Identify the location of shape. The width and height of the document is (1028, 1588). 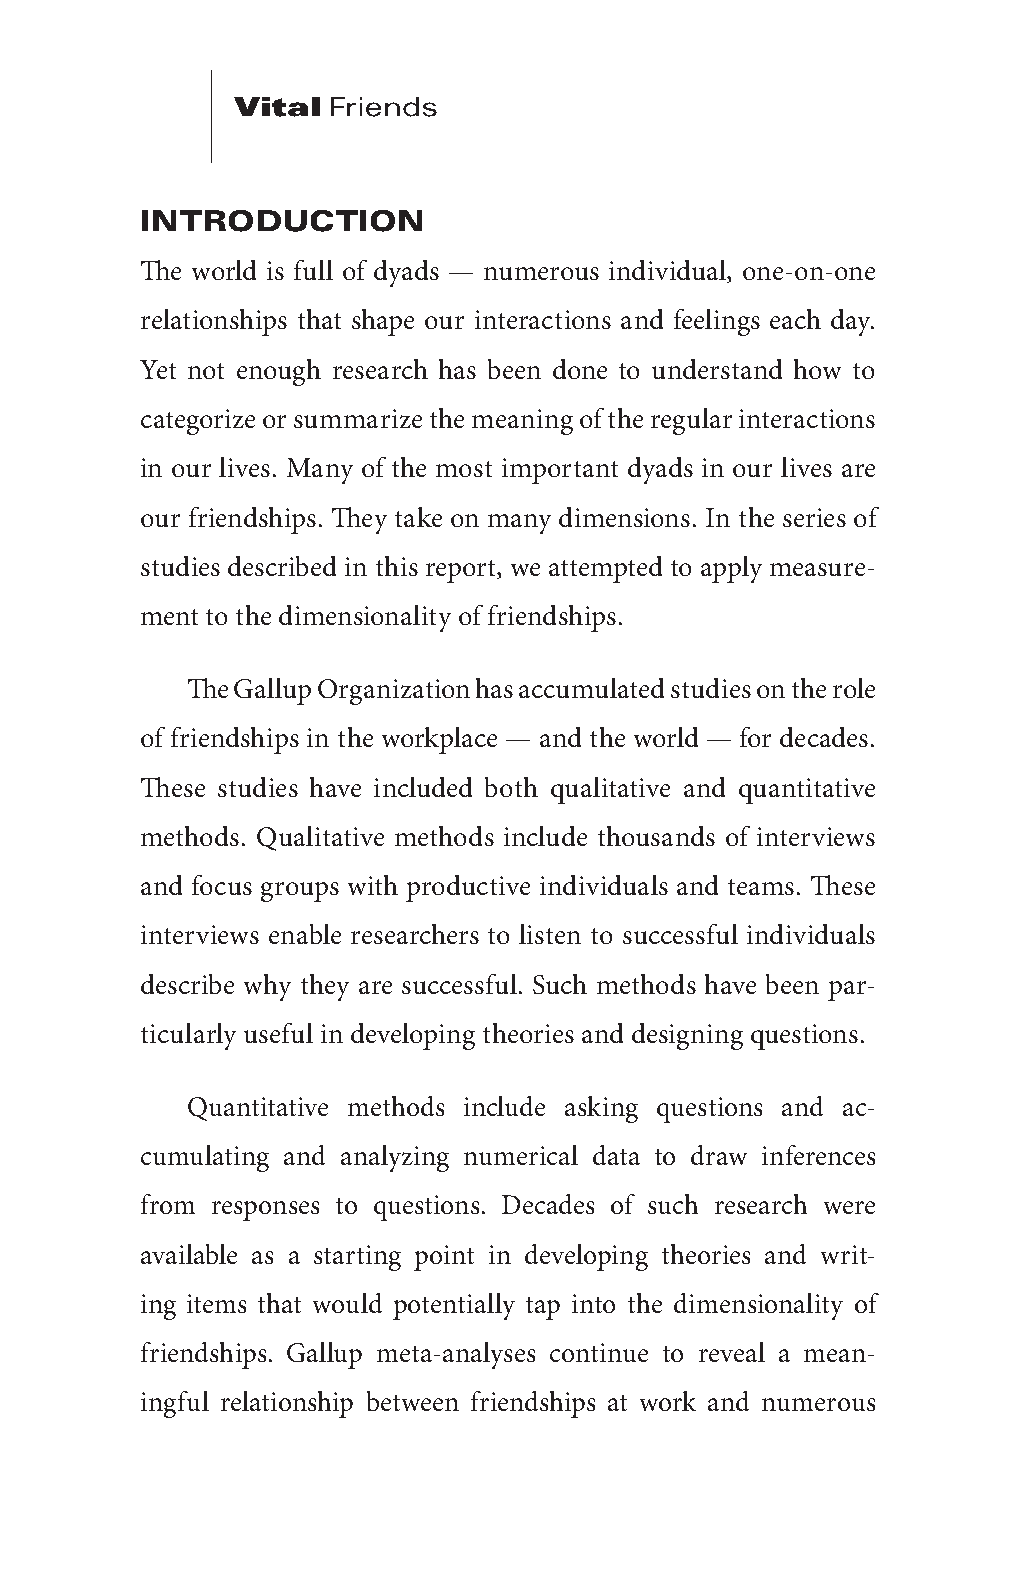
(383, 322).
